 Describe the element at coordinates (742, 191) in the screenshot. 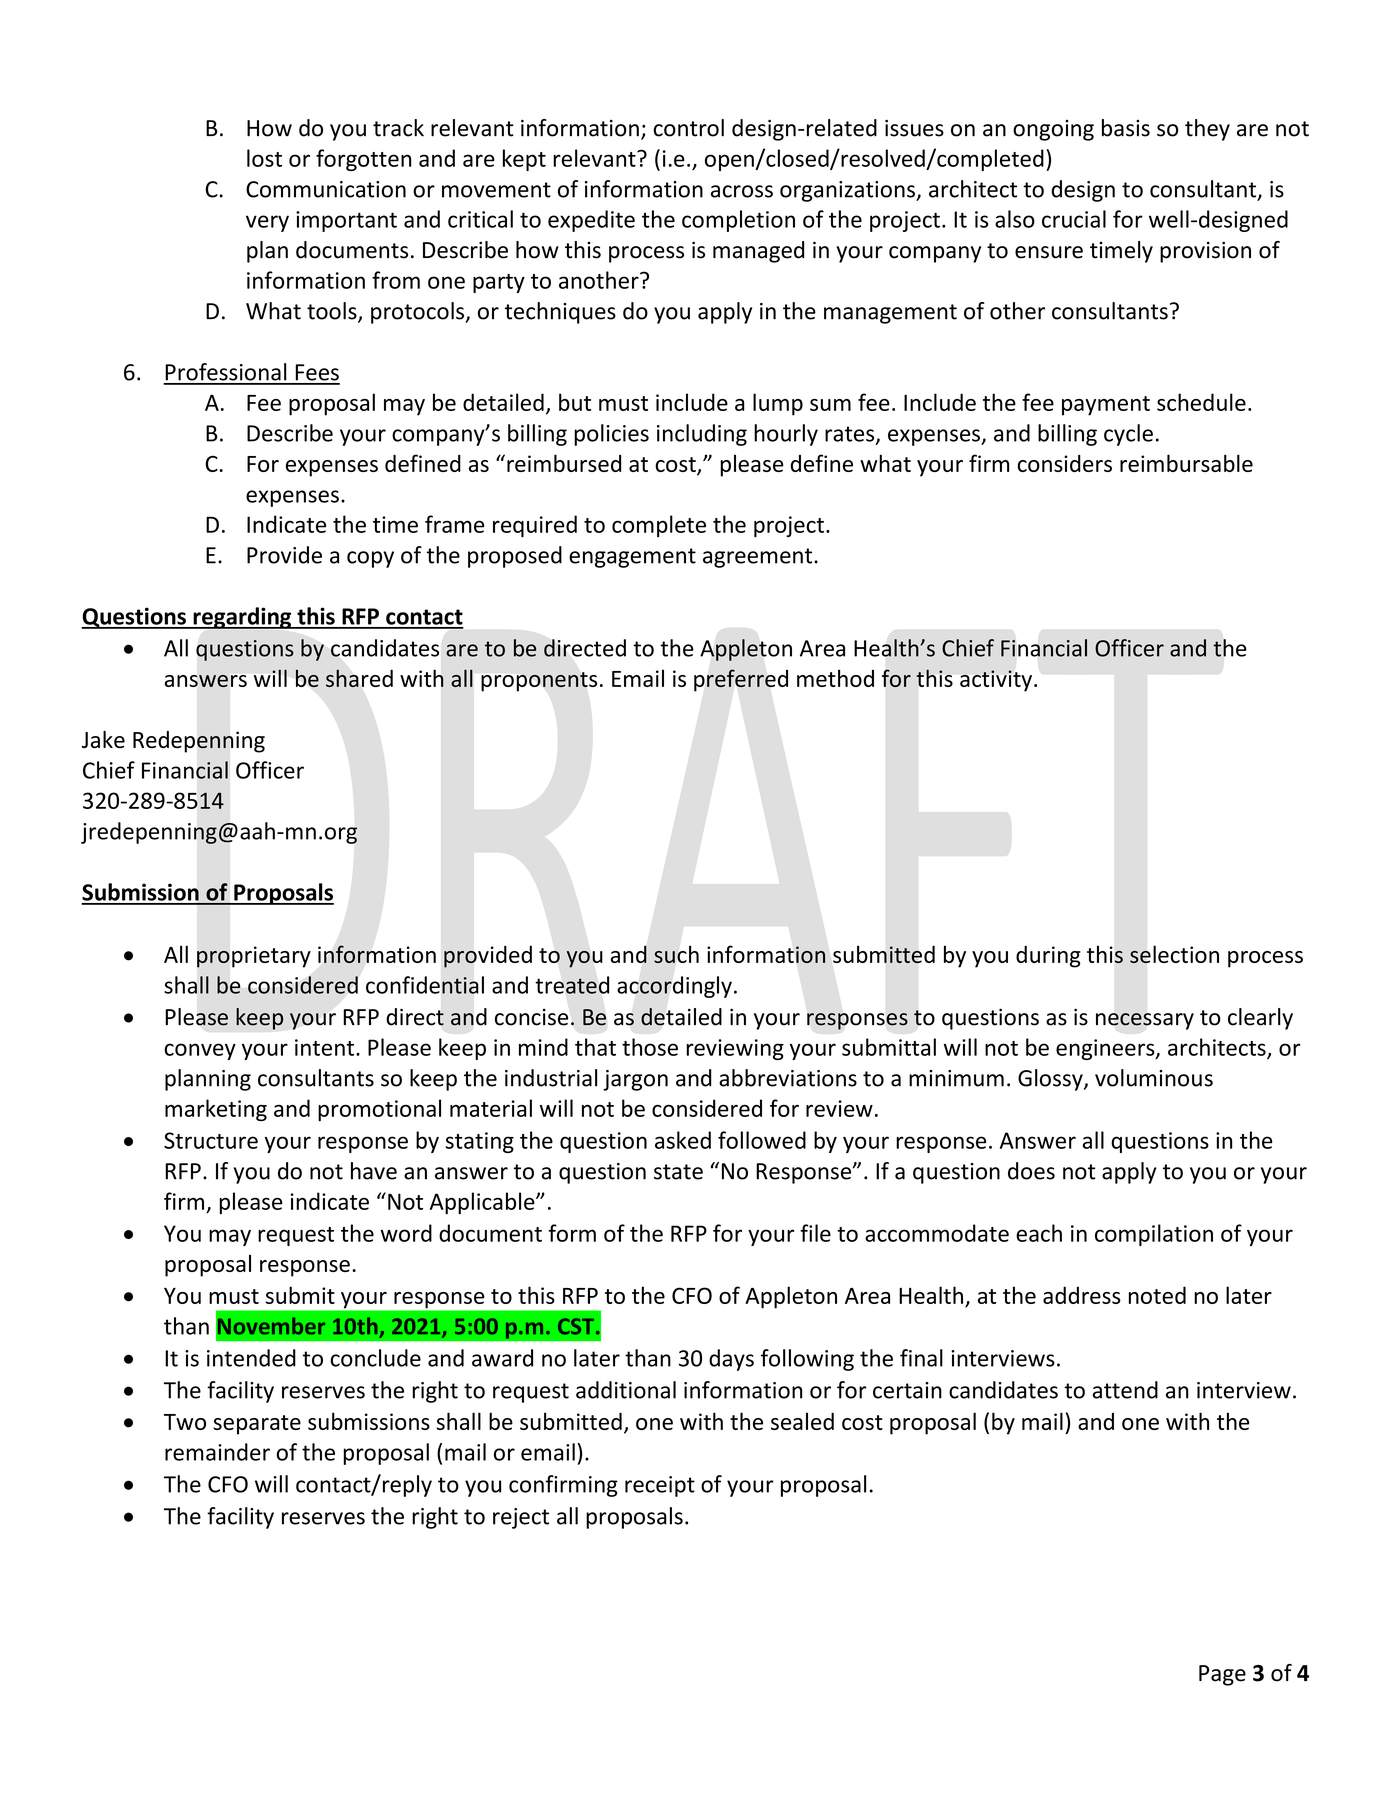

I see `across` at that location.
